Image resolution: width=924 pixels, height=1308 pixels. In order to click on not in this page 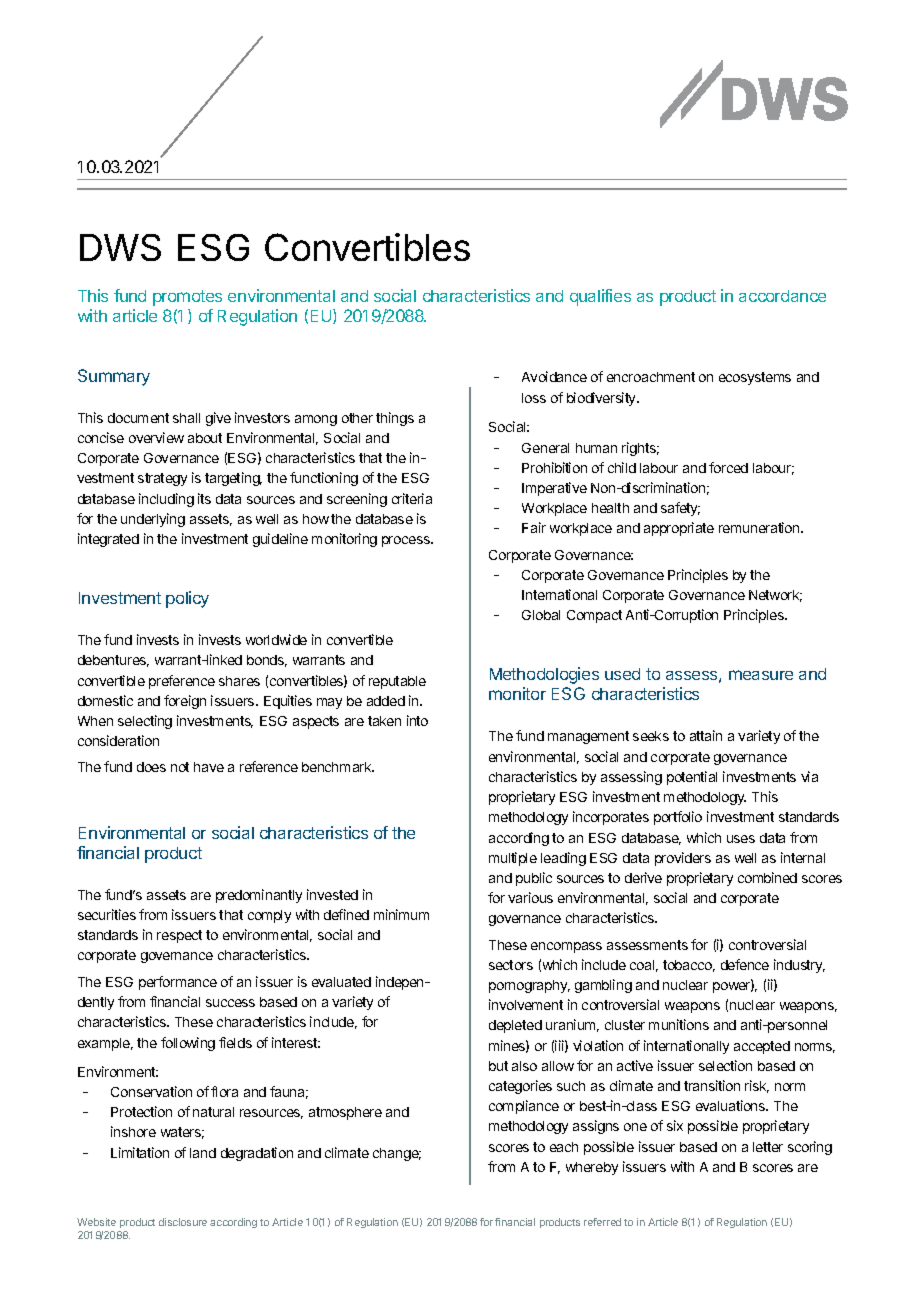, I will do `click(180, 767)`.
